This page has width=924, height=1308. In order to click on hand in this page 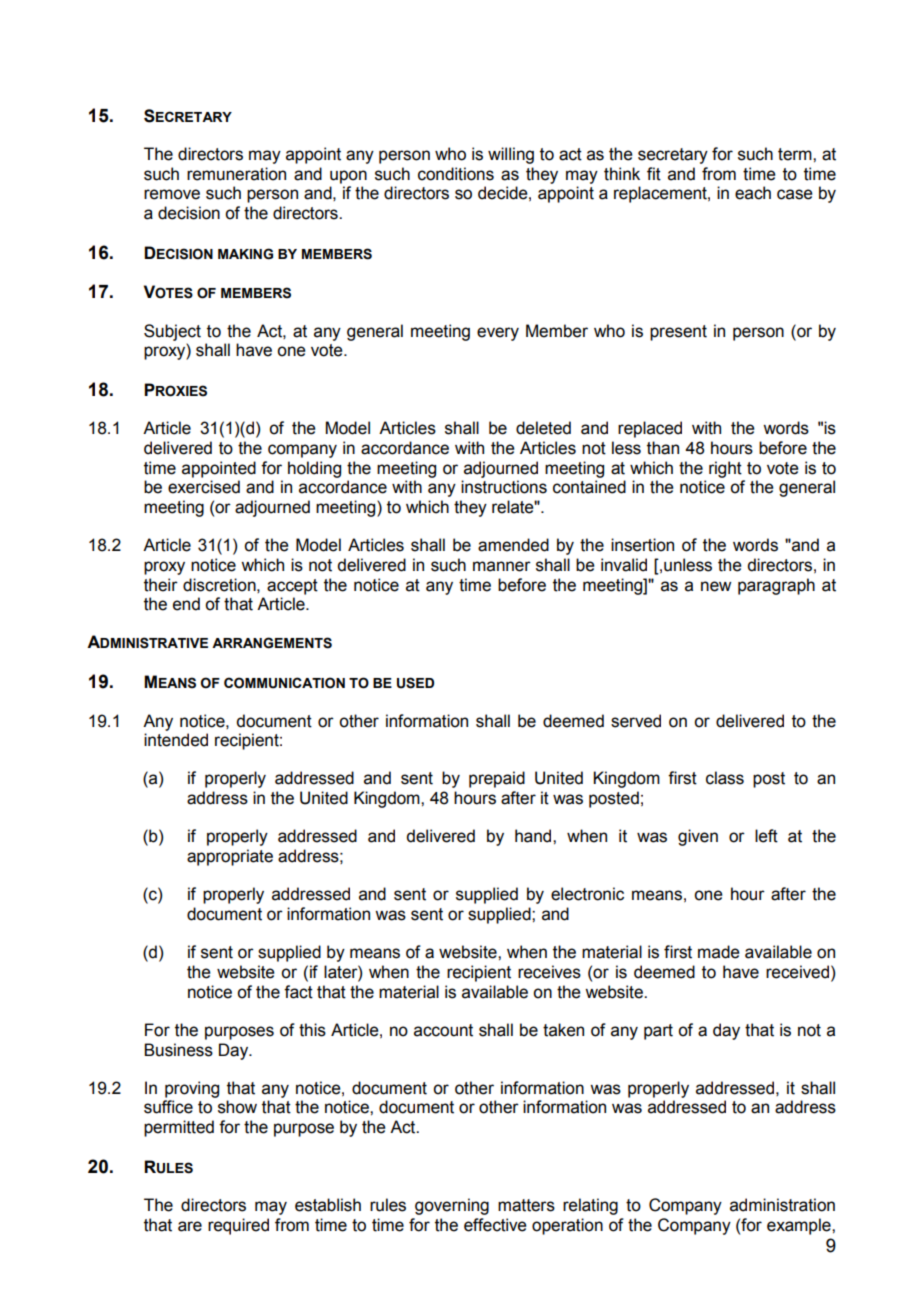, I will do `click(534, 836)`.
